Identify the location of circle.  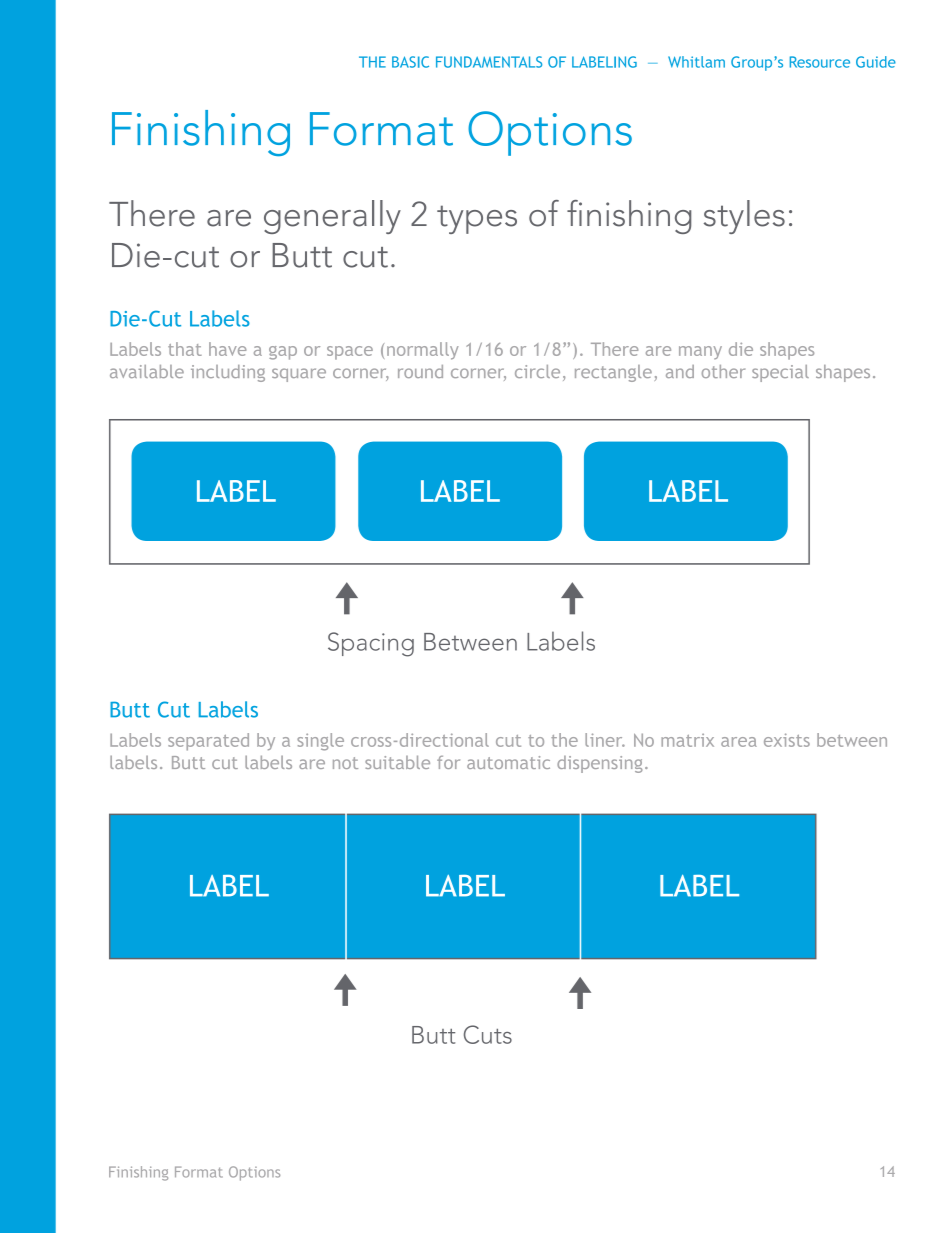
(537, 371).
